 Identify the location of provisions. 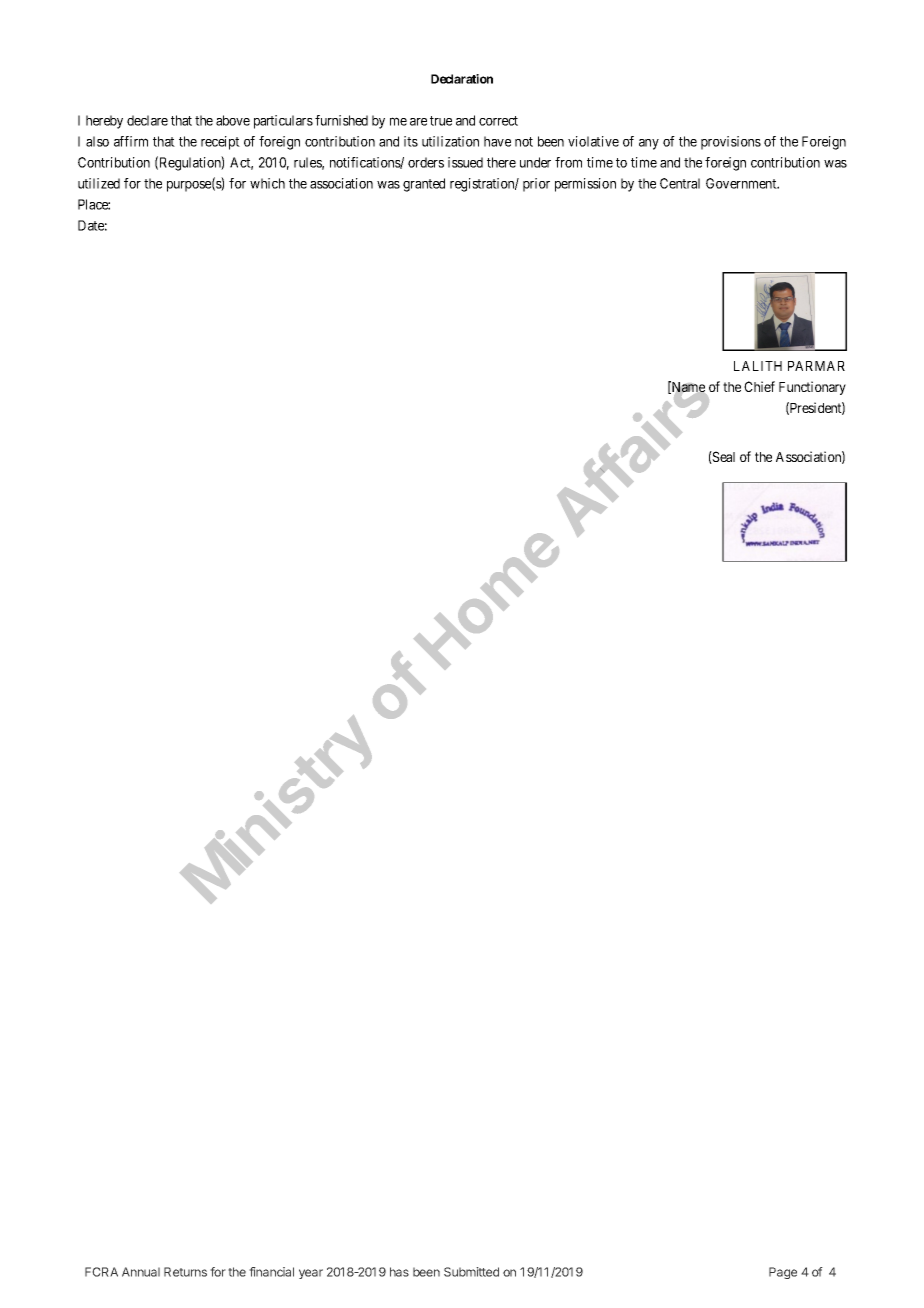
(731, 143).
